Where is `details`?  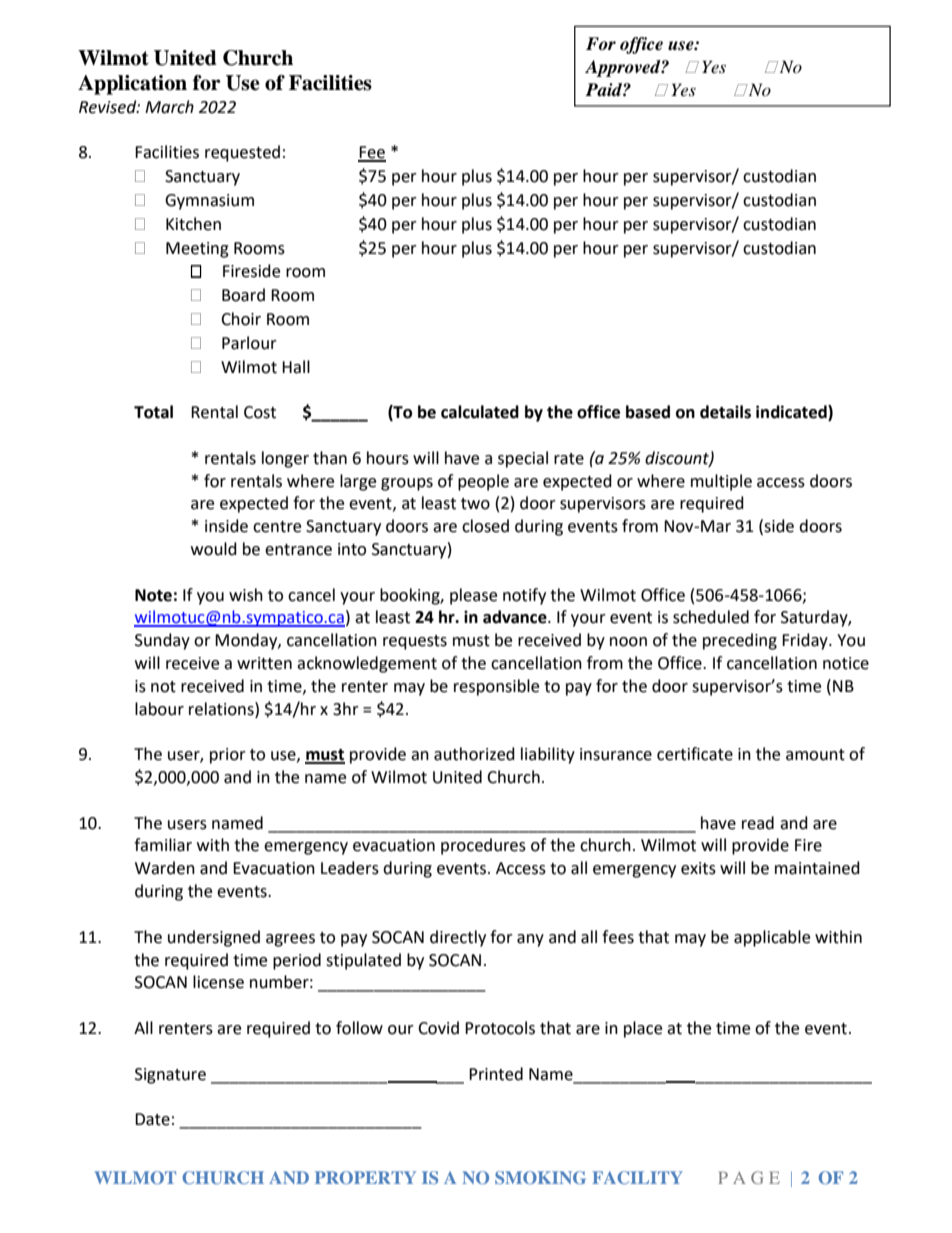 details is located at coordinates (725, 412).
